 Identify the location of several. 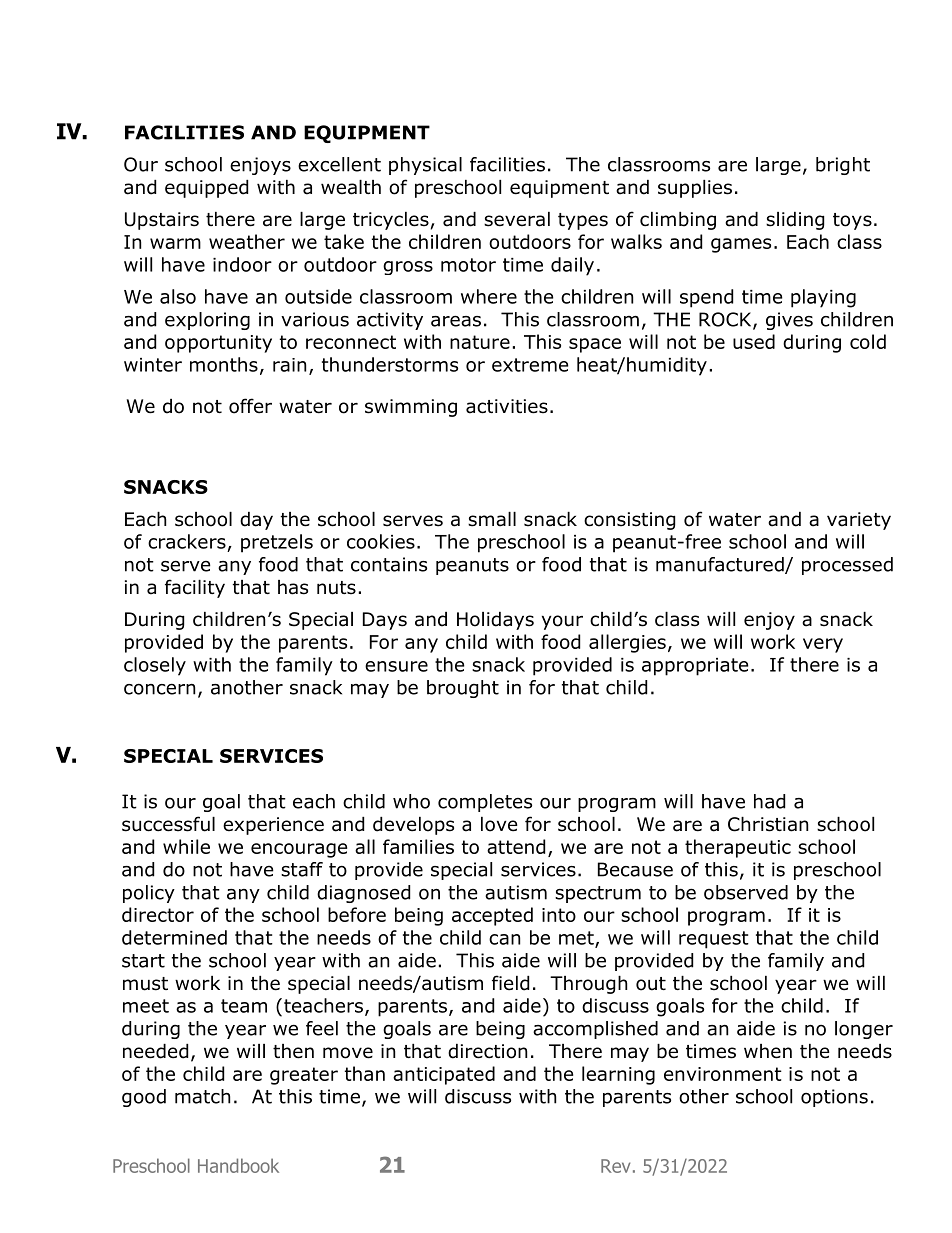
(517, 219).
